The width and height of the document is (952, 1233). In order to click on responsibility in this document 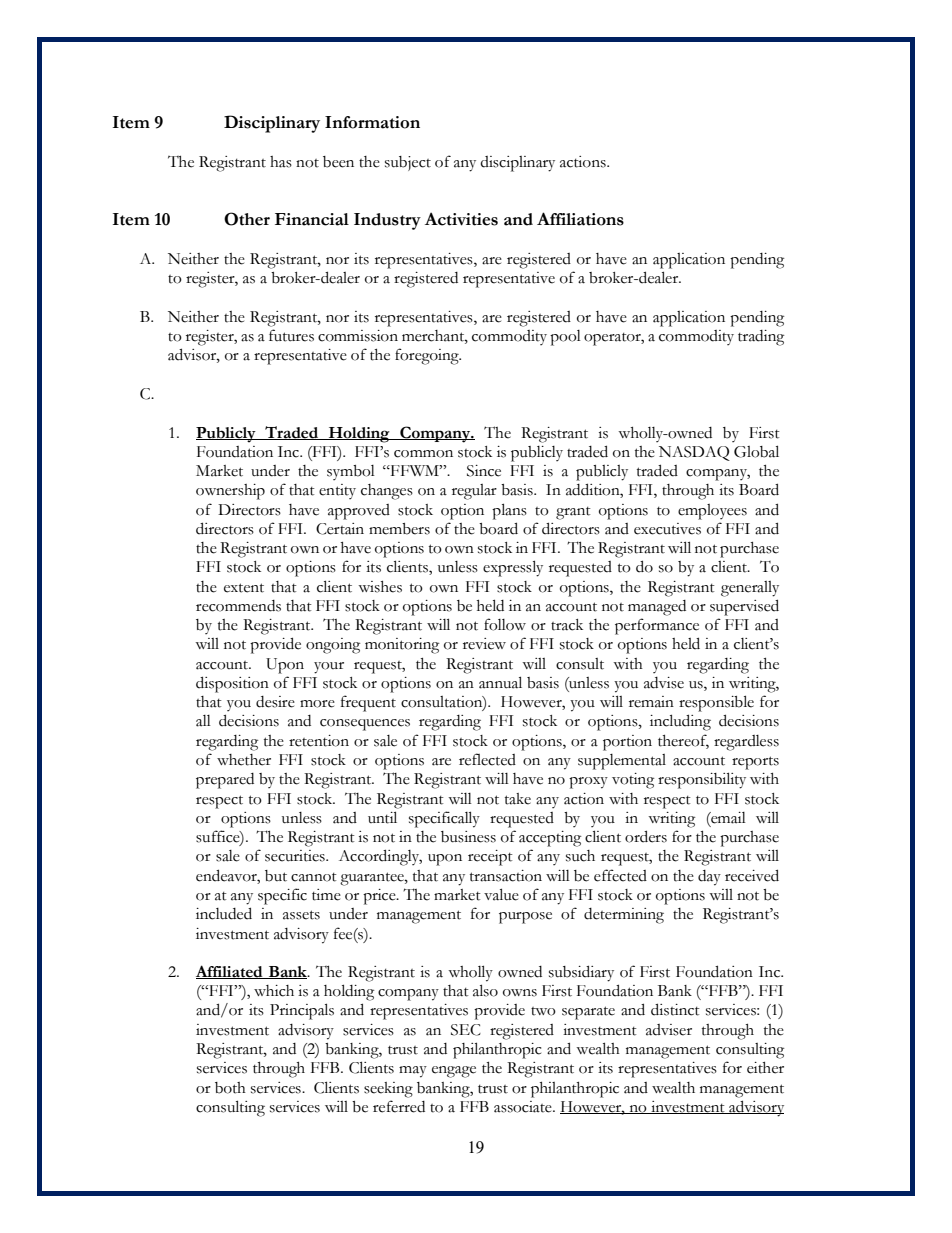, I will do `click(702, 780)`.
